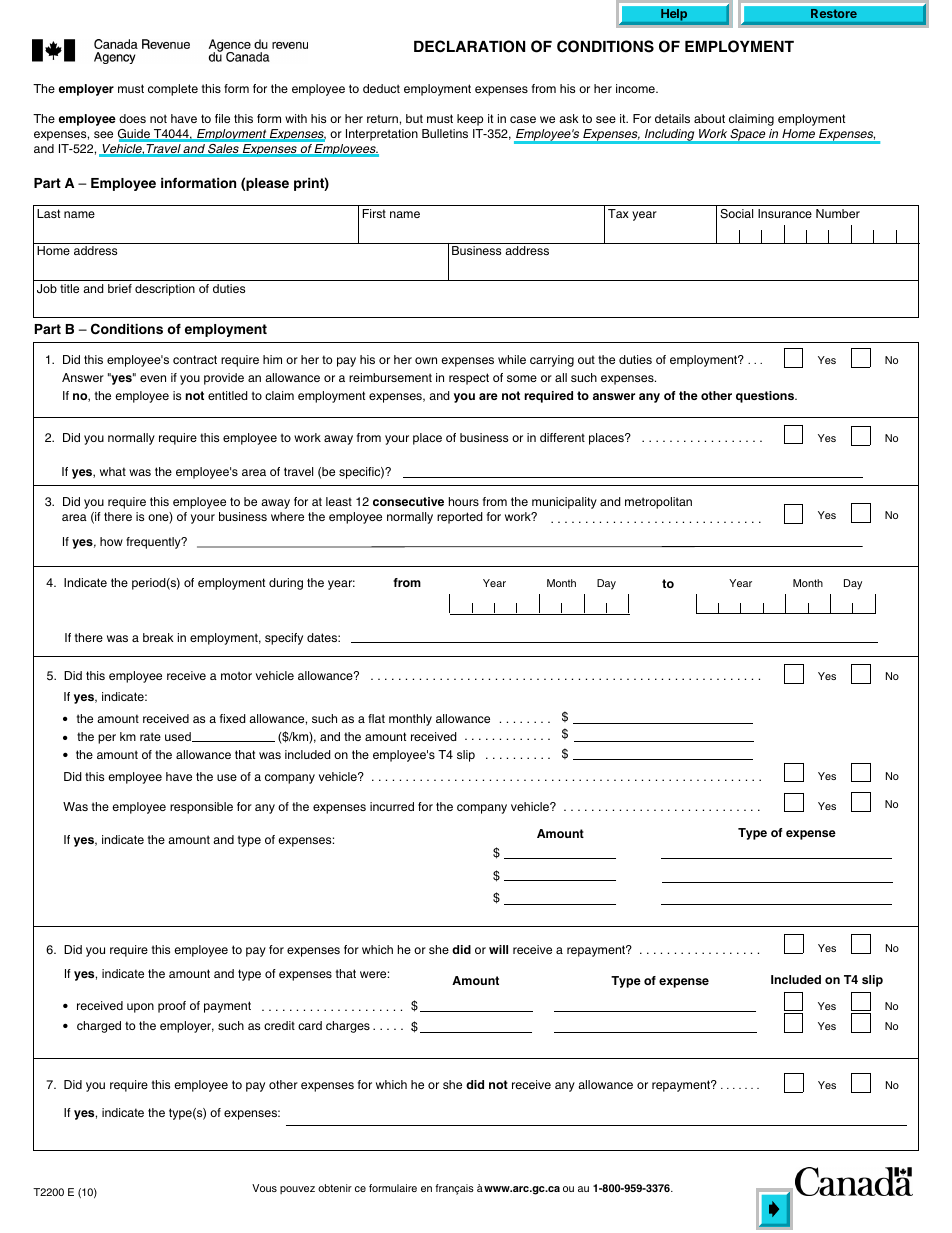  I want to click on about, so click(709, 118).
